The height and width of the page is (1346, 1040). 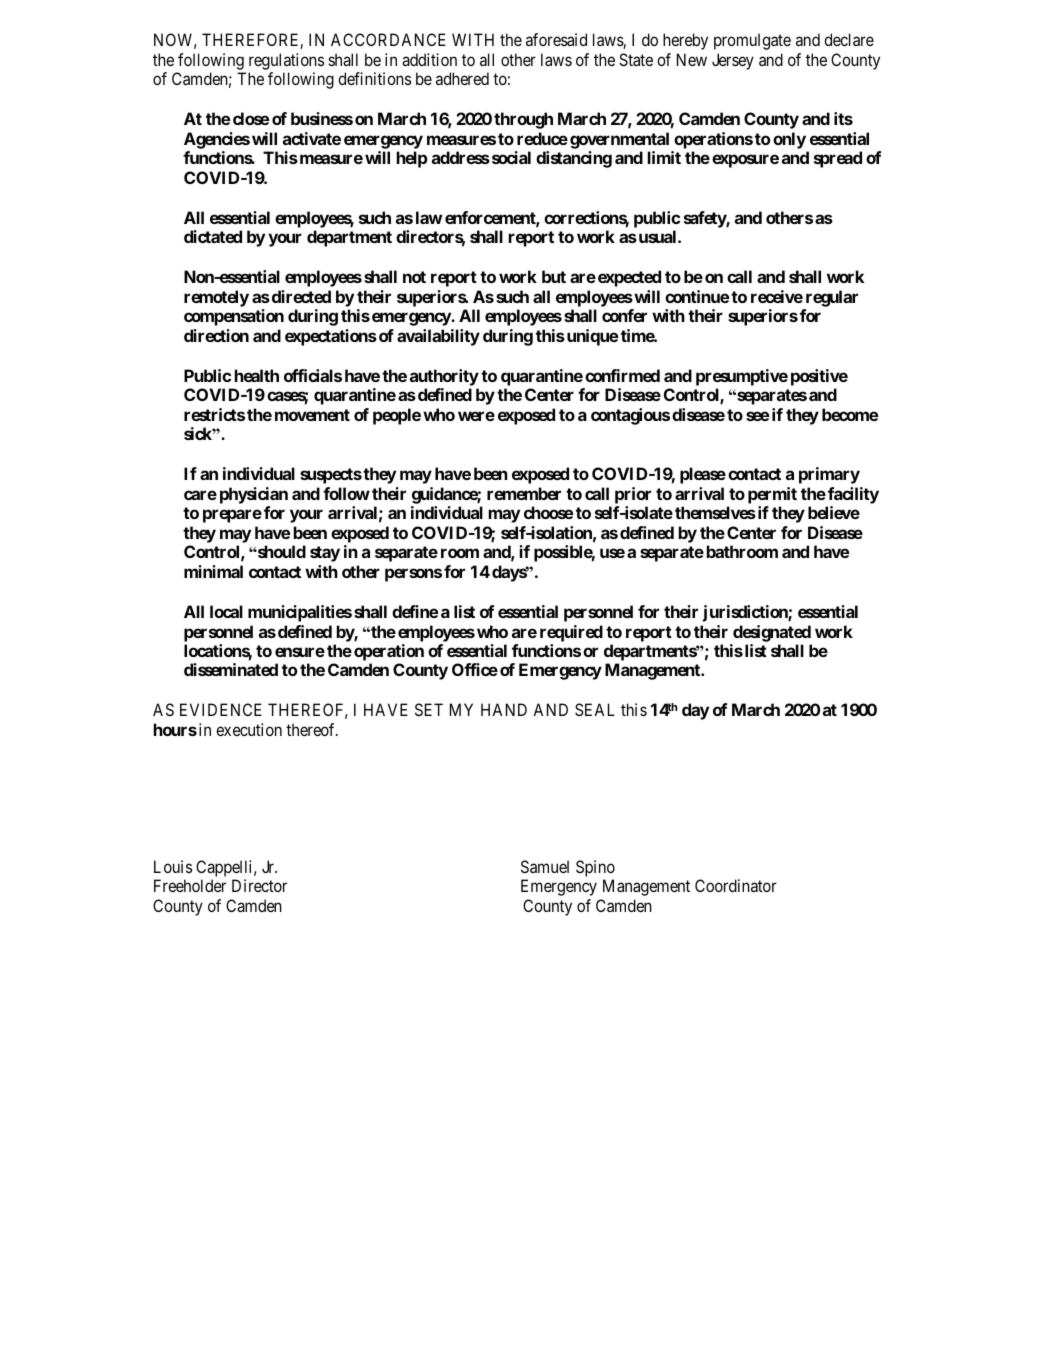 What do you see at coordinates (213, 236) in the page?
I see `dictated` at bounding box center [213, 236].
